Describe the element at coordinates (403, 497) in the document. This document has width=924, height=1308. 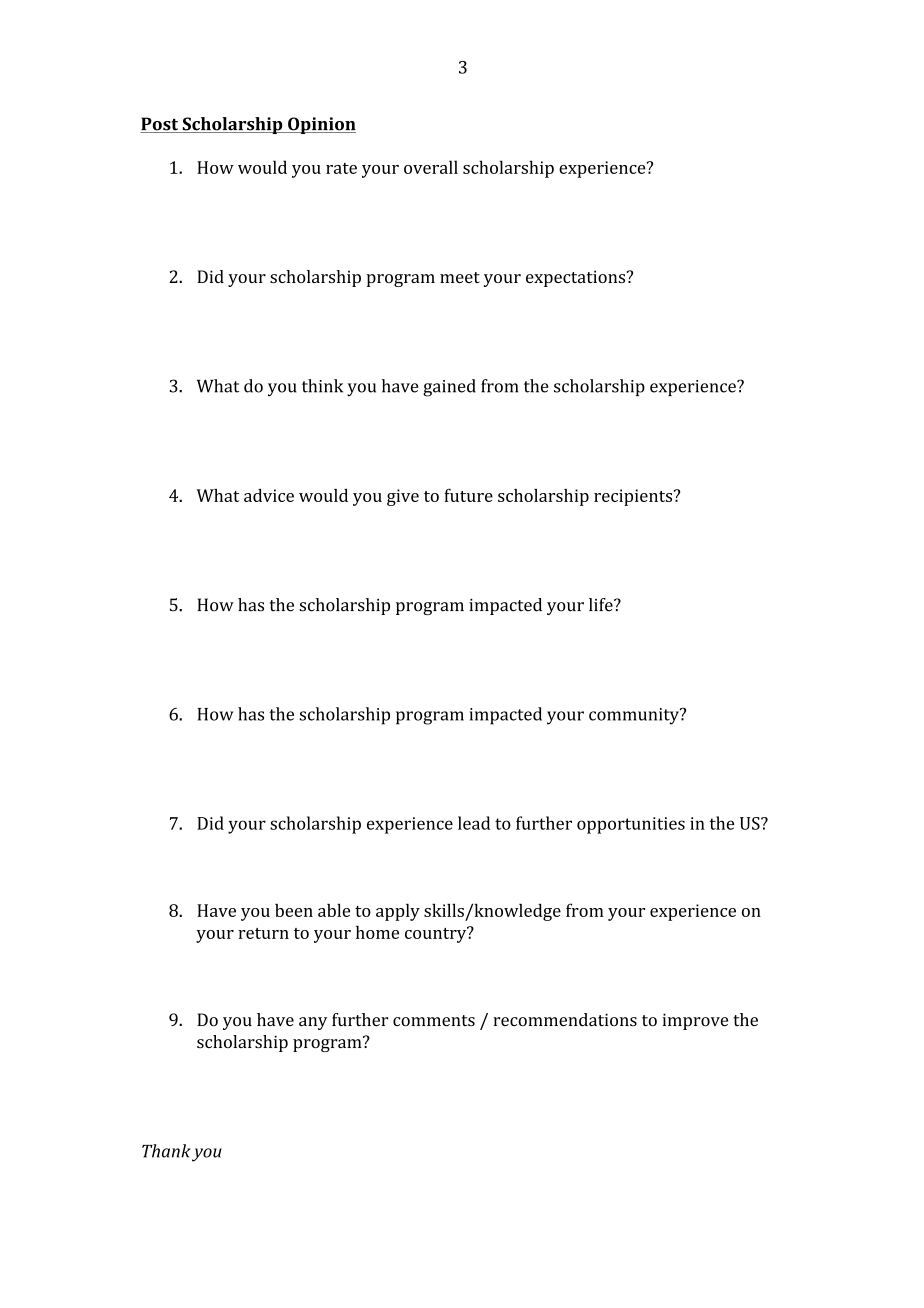
I see `give` at that location.
